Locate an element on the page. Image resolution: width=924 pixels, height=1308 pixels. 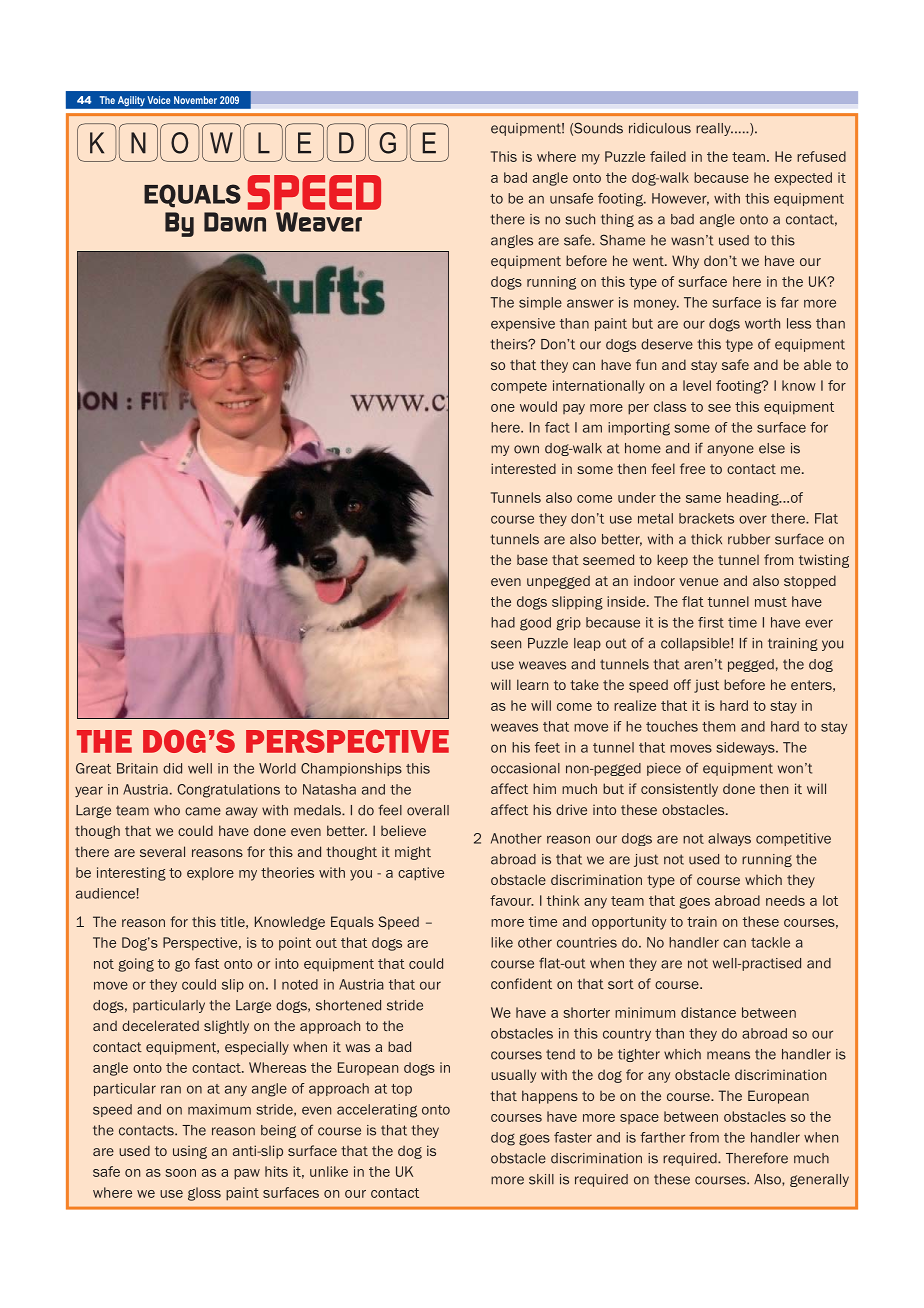
November is located at coordinates (195, 100).
